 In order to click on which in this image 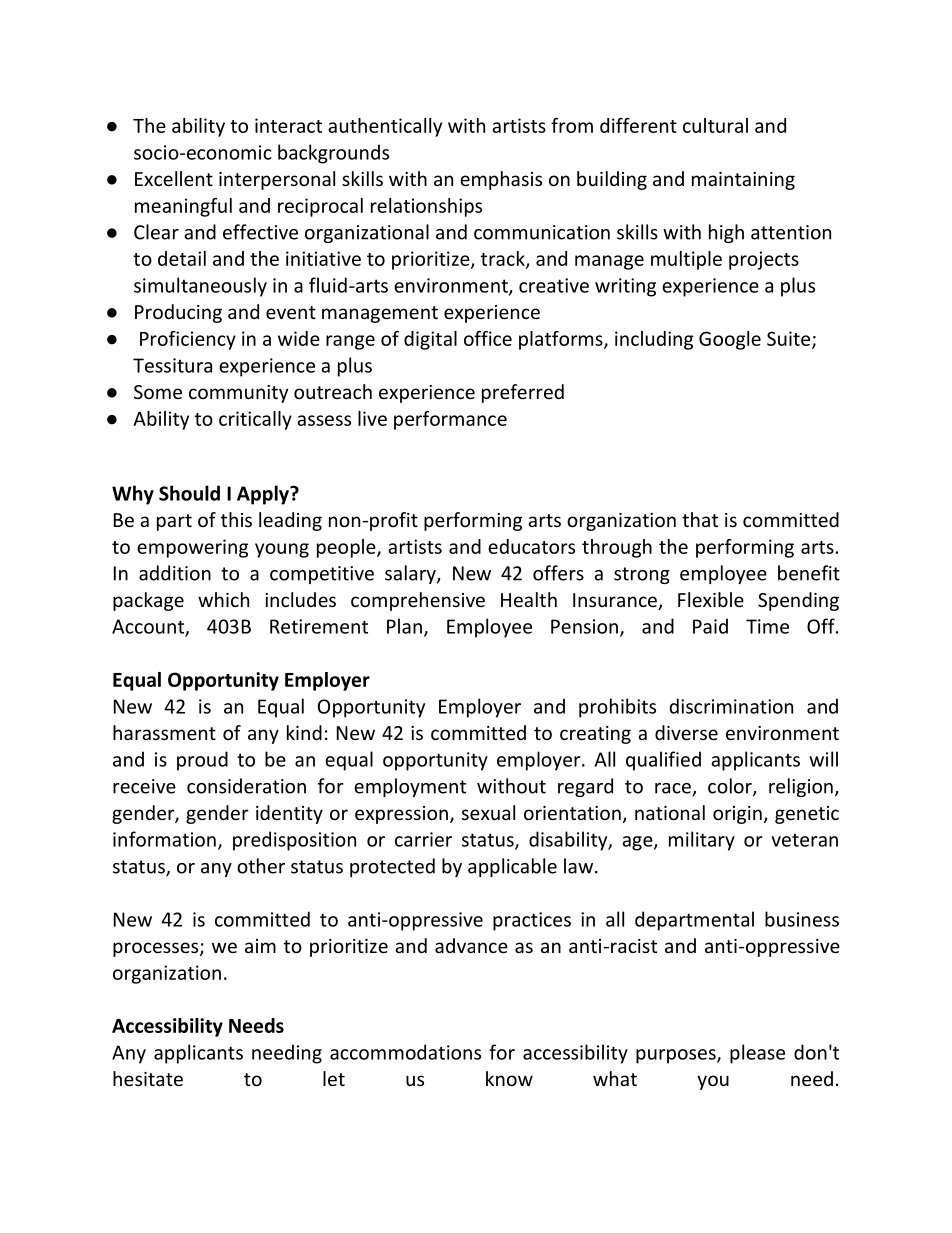, I will do `click(223, 599)`.
